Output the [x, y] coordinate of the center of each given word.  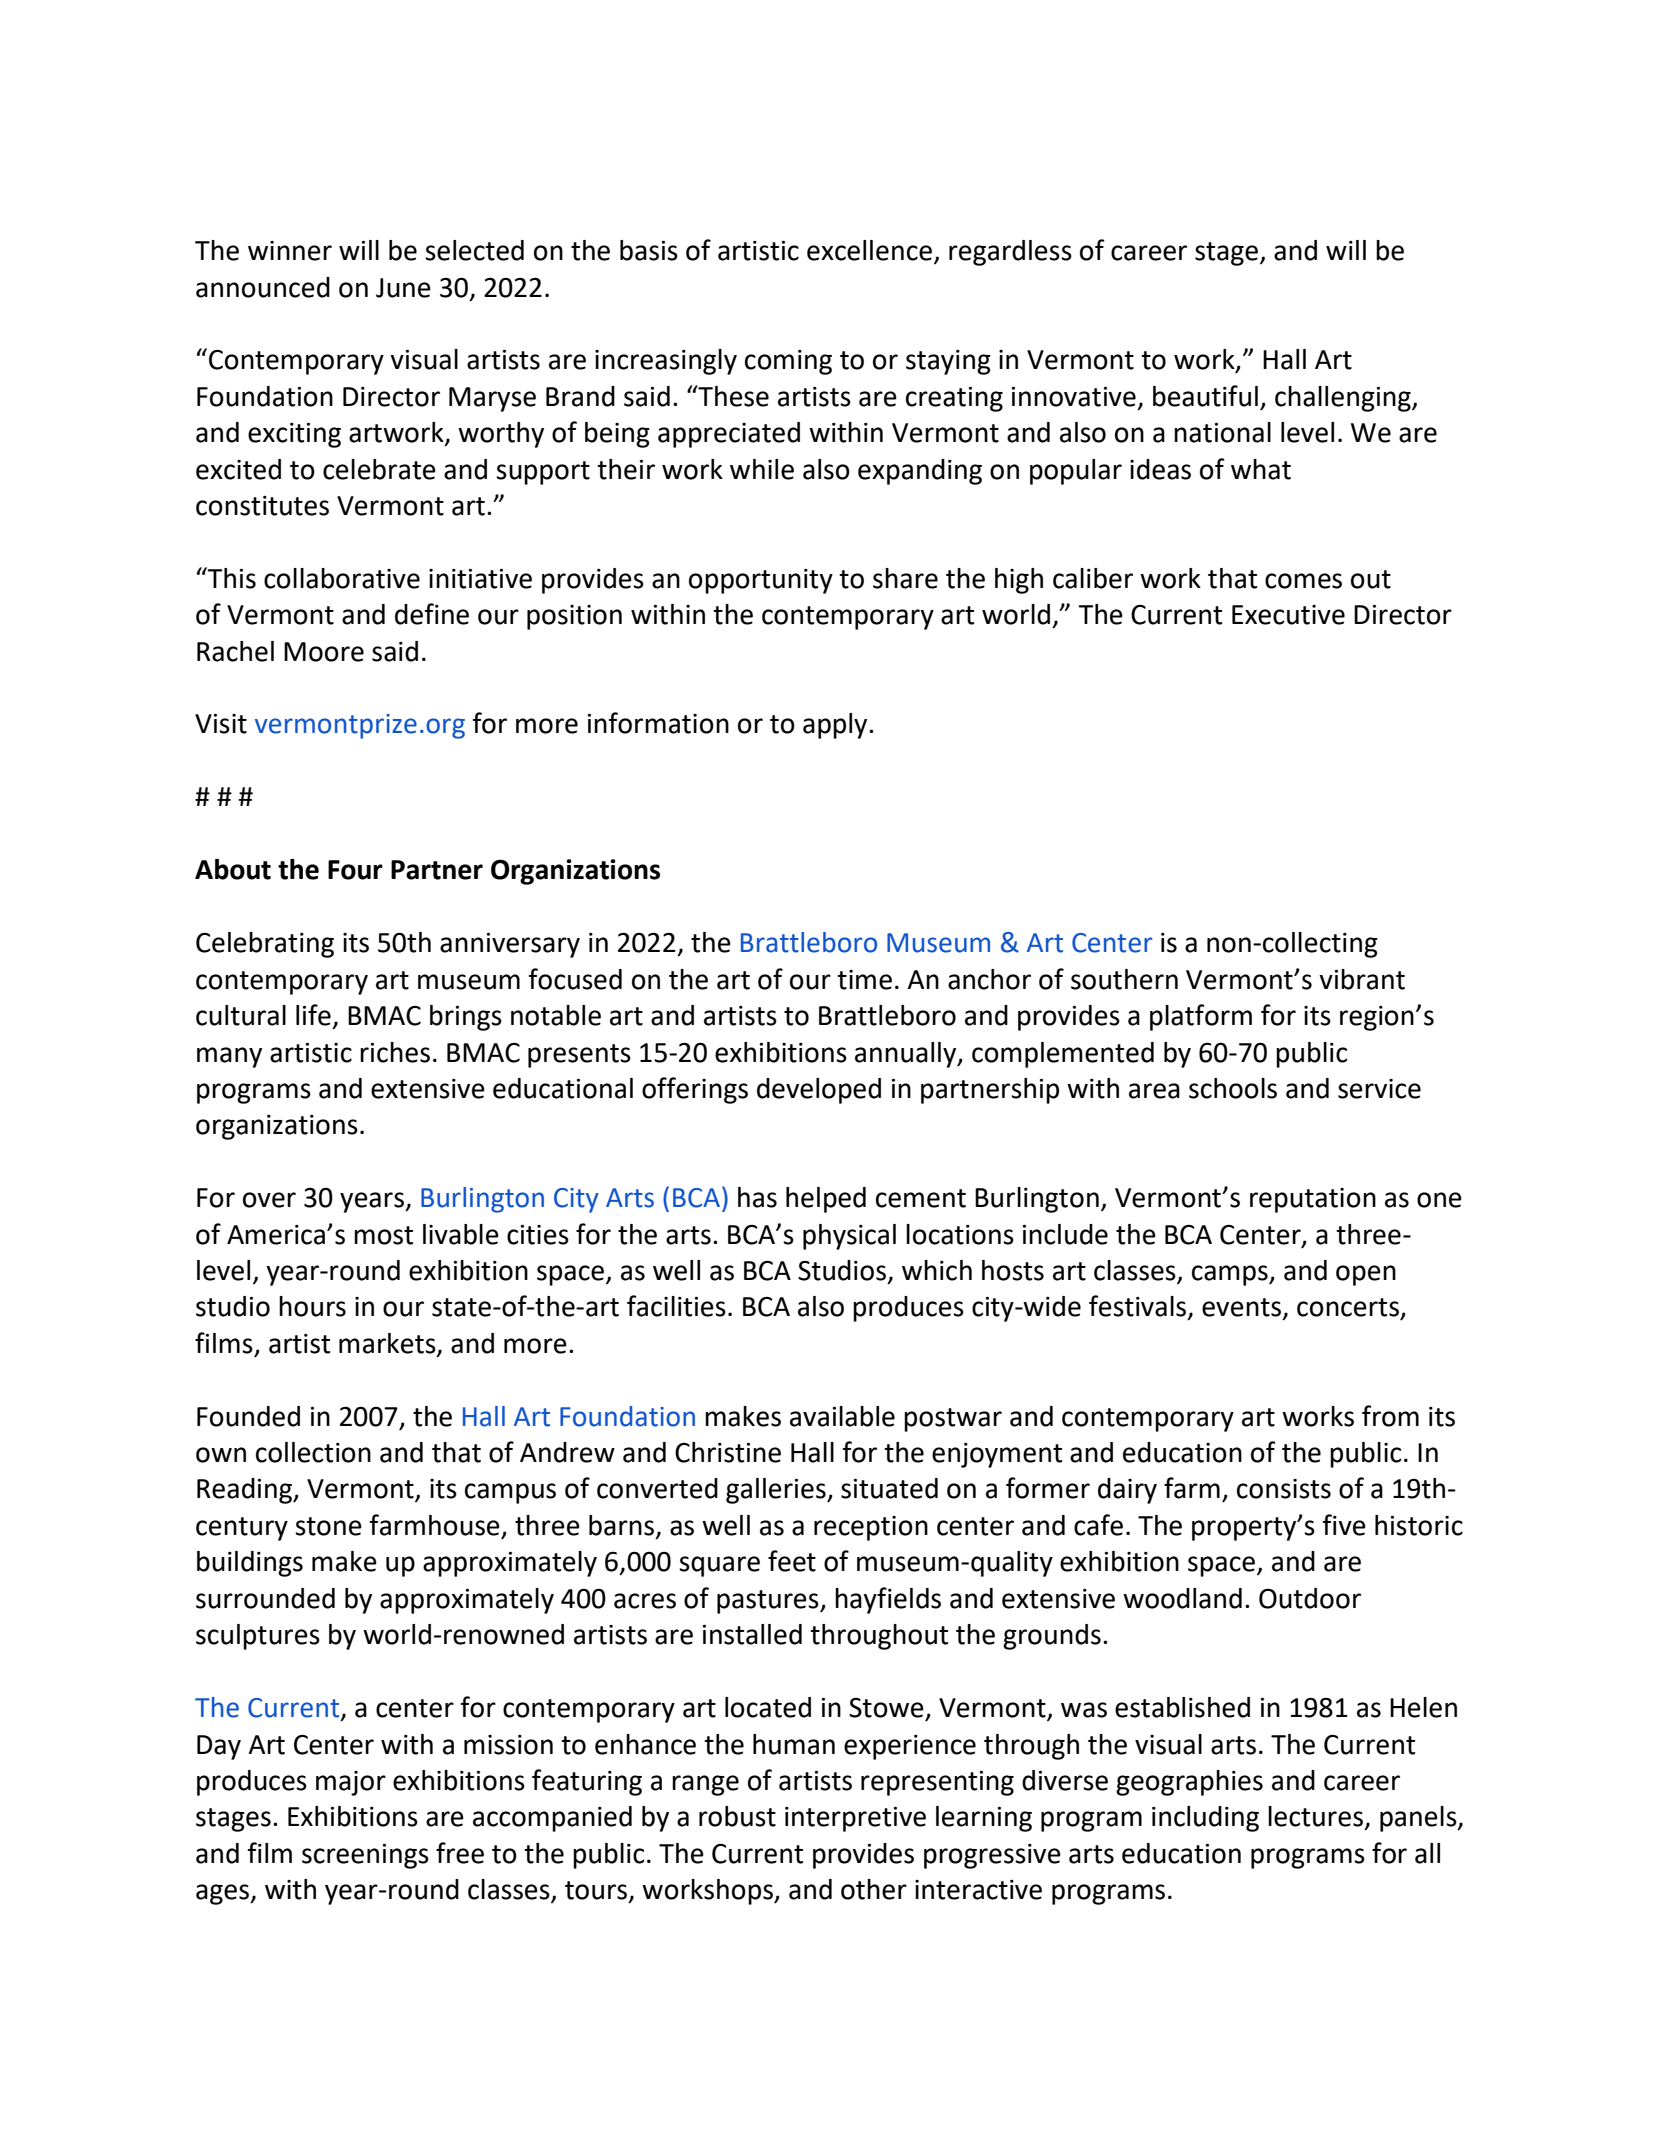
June [403, 288]
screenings [365, 1856]
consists [1284, 1489]
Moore [324, 652]
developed [819, 1091]
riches [395, 1052]
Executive [1288, 615]
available [842, 1416]
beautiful [1205, 396]
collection [313, 1452]
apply [836, 726]
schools [1233, 1088]
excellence [869, 250]
